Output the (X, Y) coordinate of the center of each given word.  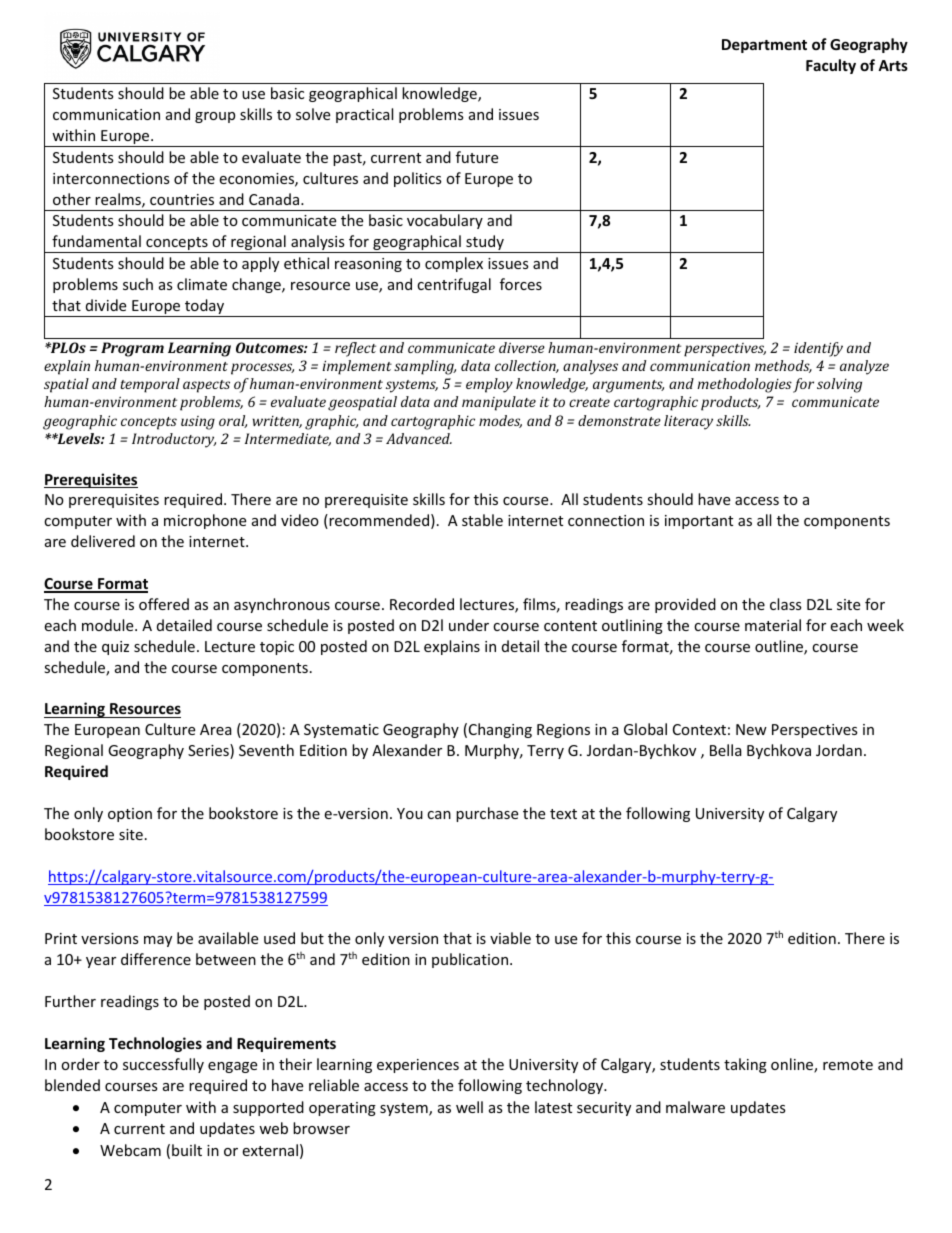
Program (132, 349)
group (215, 117)
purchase (487, 814)
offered (164, 604)
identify (818, 349)
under (469, 625)
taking (745, 1065)
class (786, 604)
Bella (726, 750)
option (130, 815)
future (477, 157)
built (187, 1150)
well (469, 1107)
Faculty (831, 66)
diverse (522, 347)
